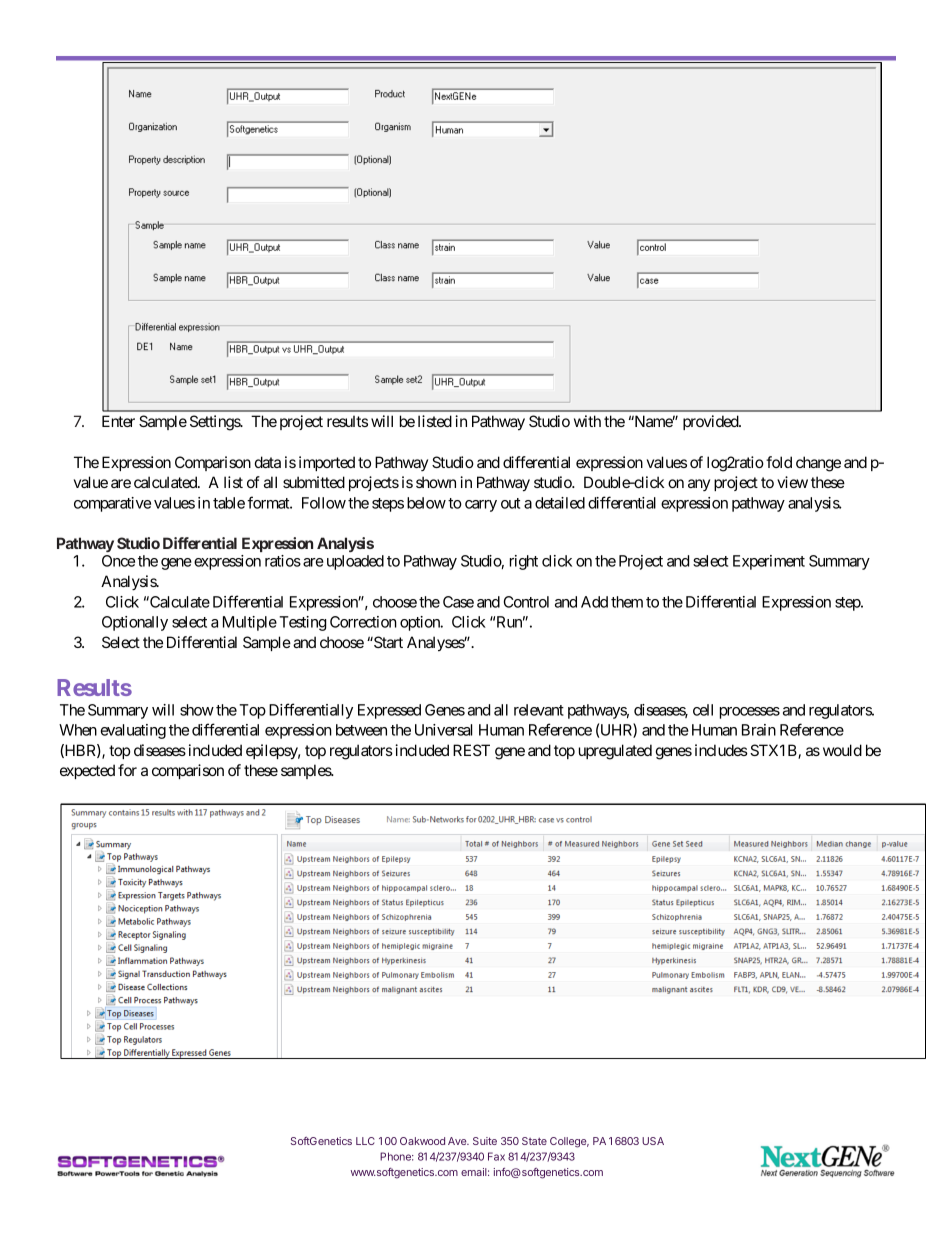 This document has width=952, height=1233. I want to click on below, so click(426, 503).
